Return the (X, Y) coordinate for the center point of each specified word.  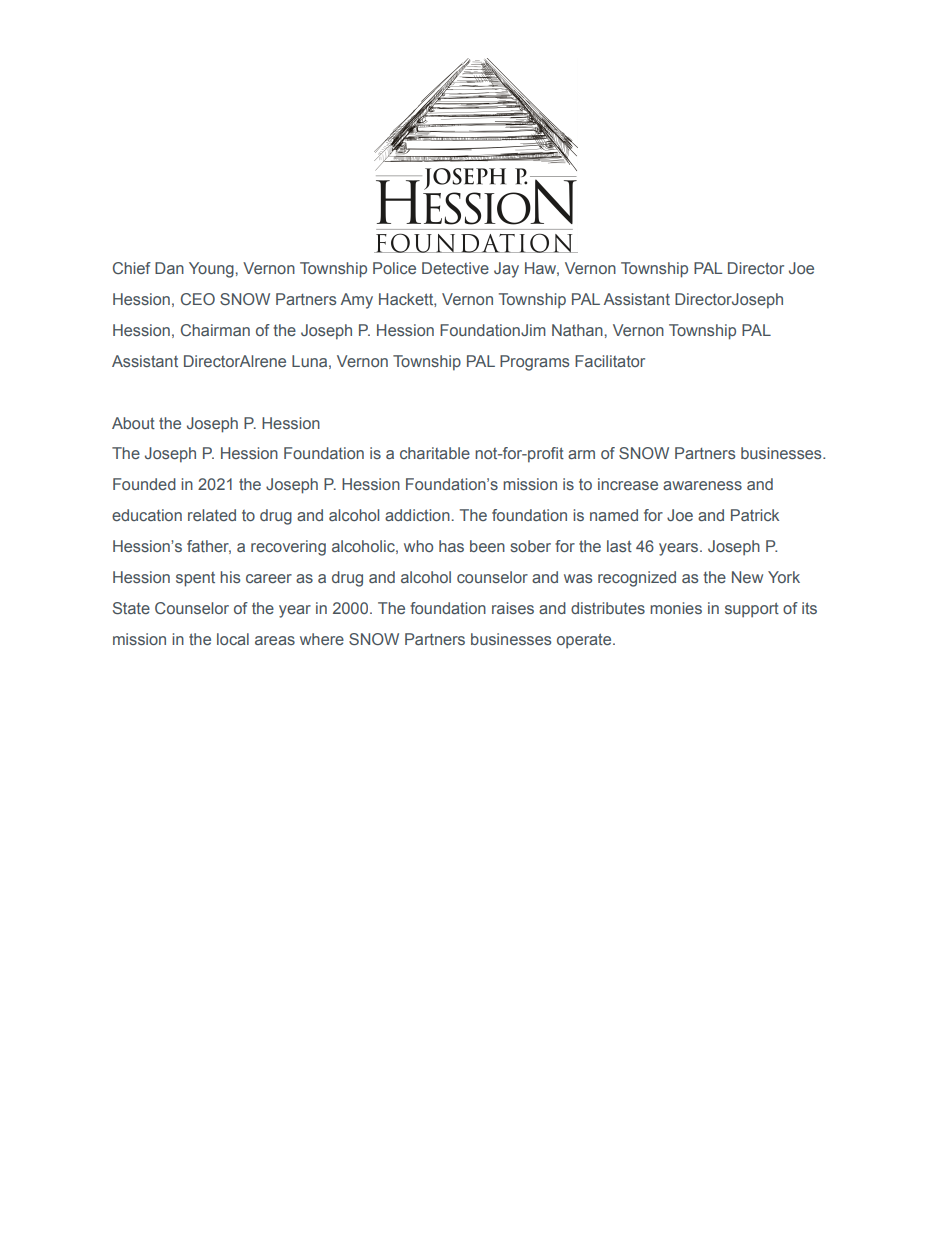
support (752, 609)
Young (211, 270)
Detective (455, 268)
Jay (506, 270)
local (233, 639)
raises (513, 608)
